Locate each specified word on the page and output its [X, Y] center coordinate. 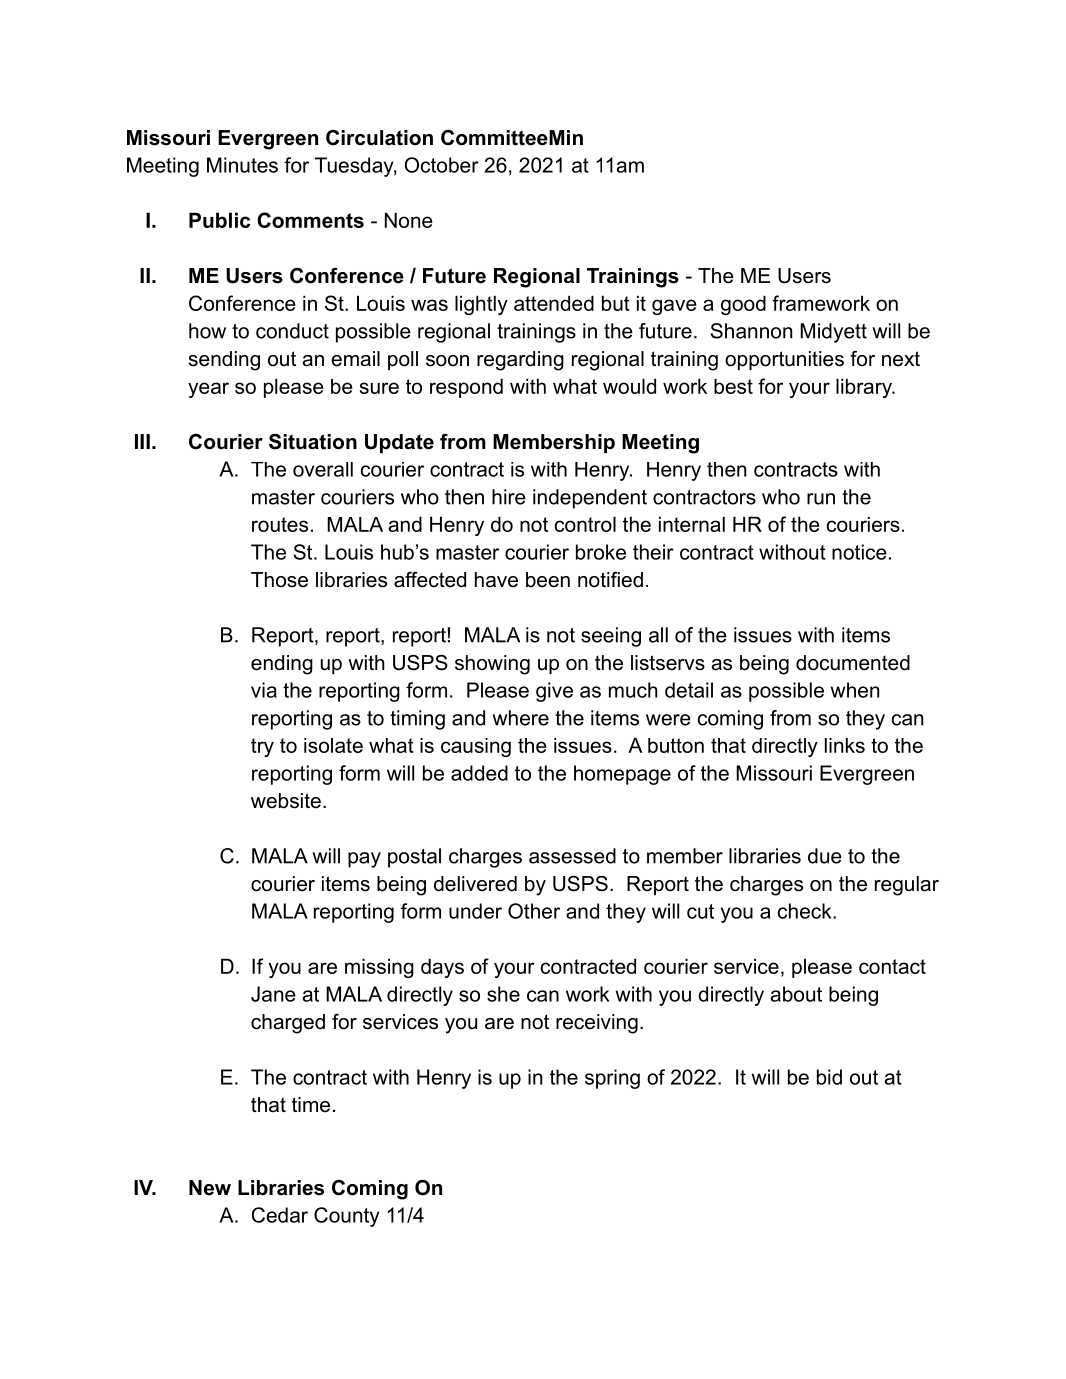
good [743, 305]
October [441, 165]
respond [466, 388]
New [210, 1188]
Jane [273, 994]
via [264, 690]
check [806, 911]
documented [853, 663]
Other [534, 911]
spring [612, 1079]
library [865, 388]
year [208, 390]
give [554, 692]
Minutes [242, 165]
